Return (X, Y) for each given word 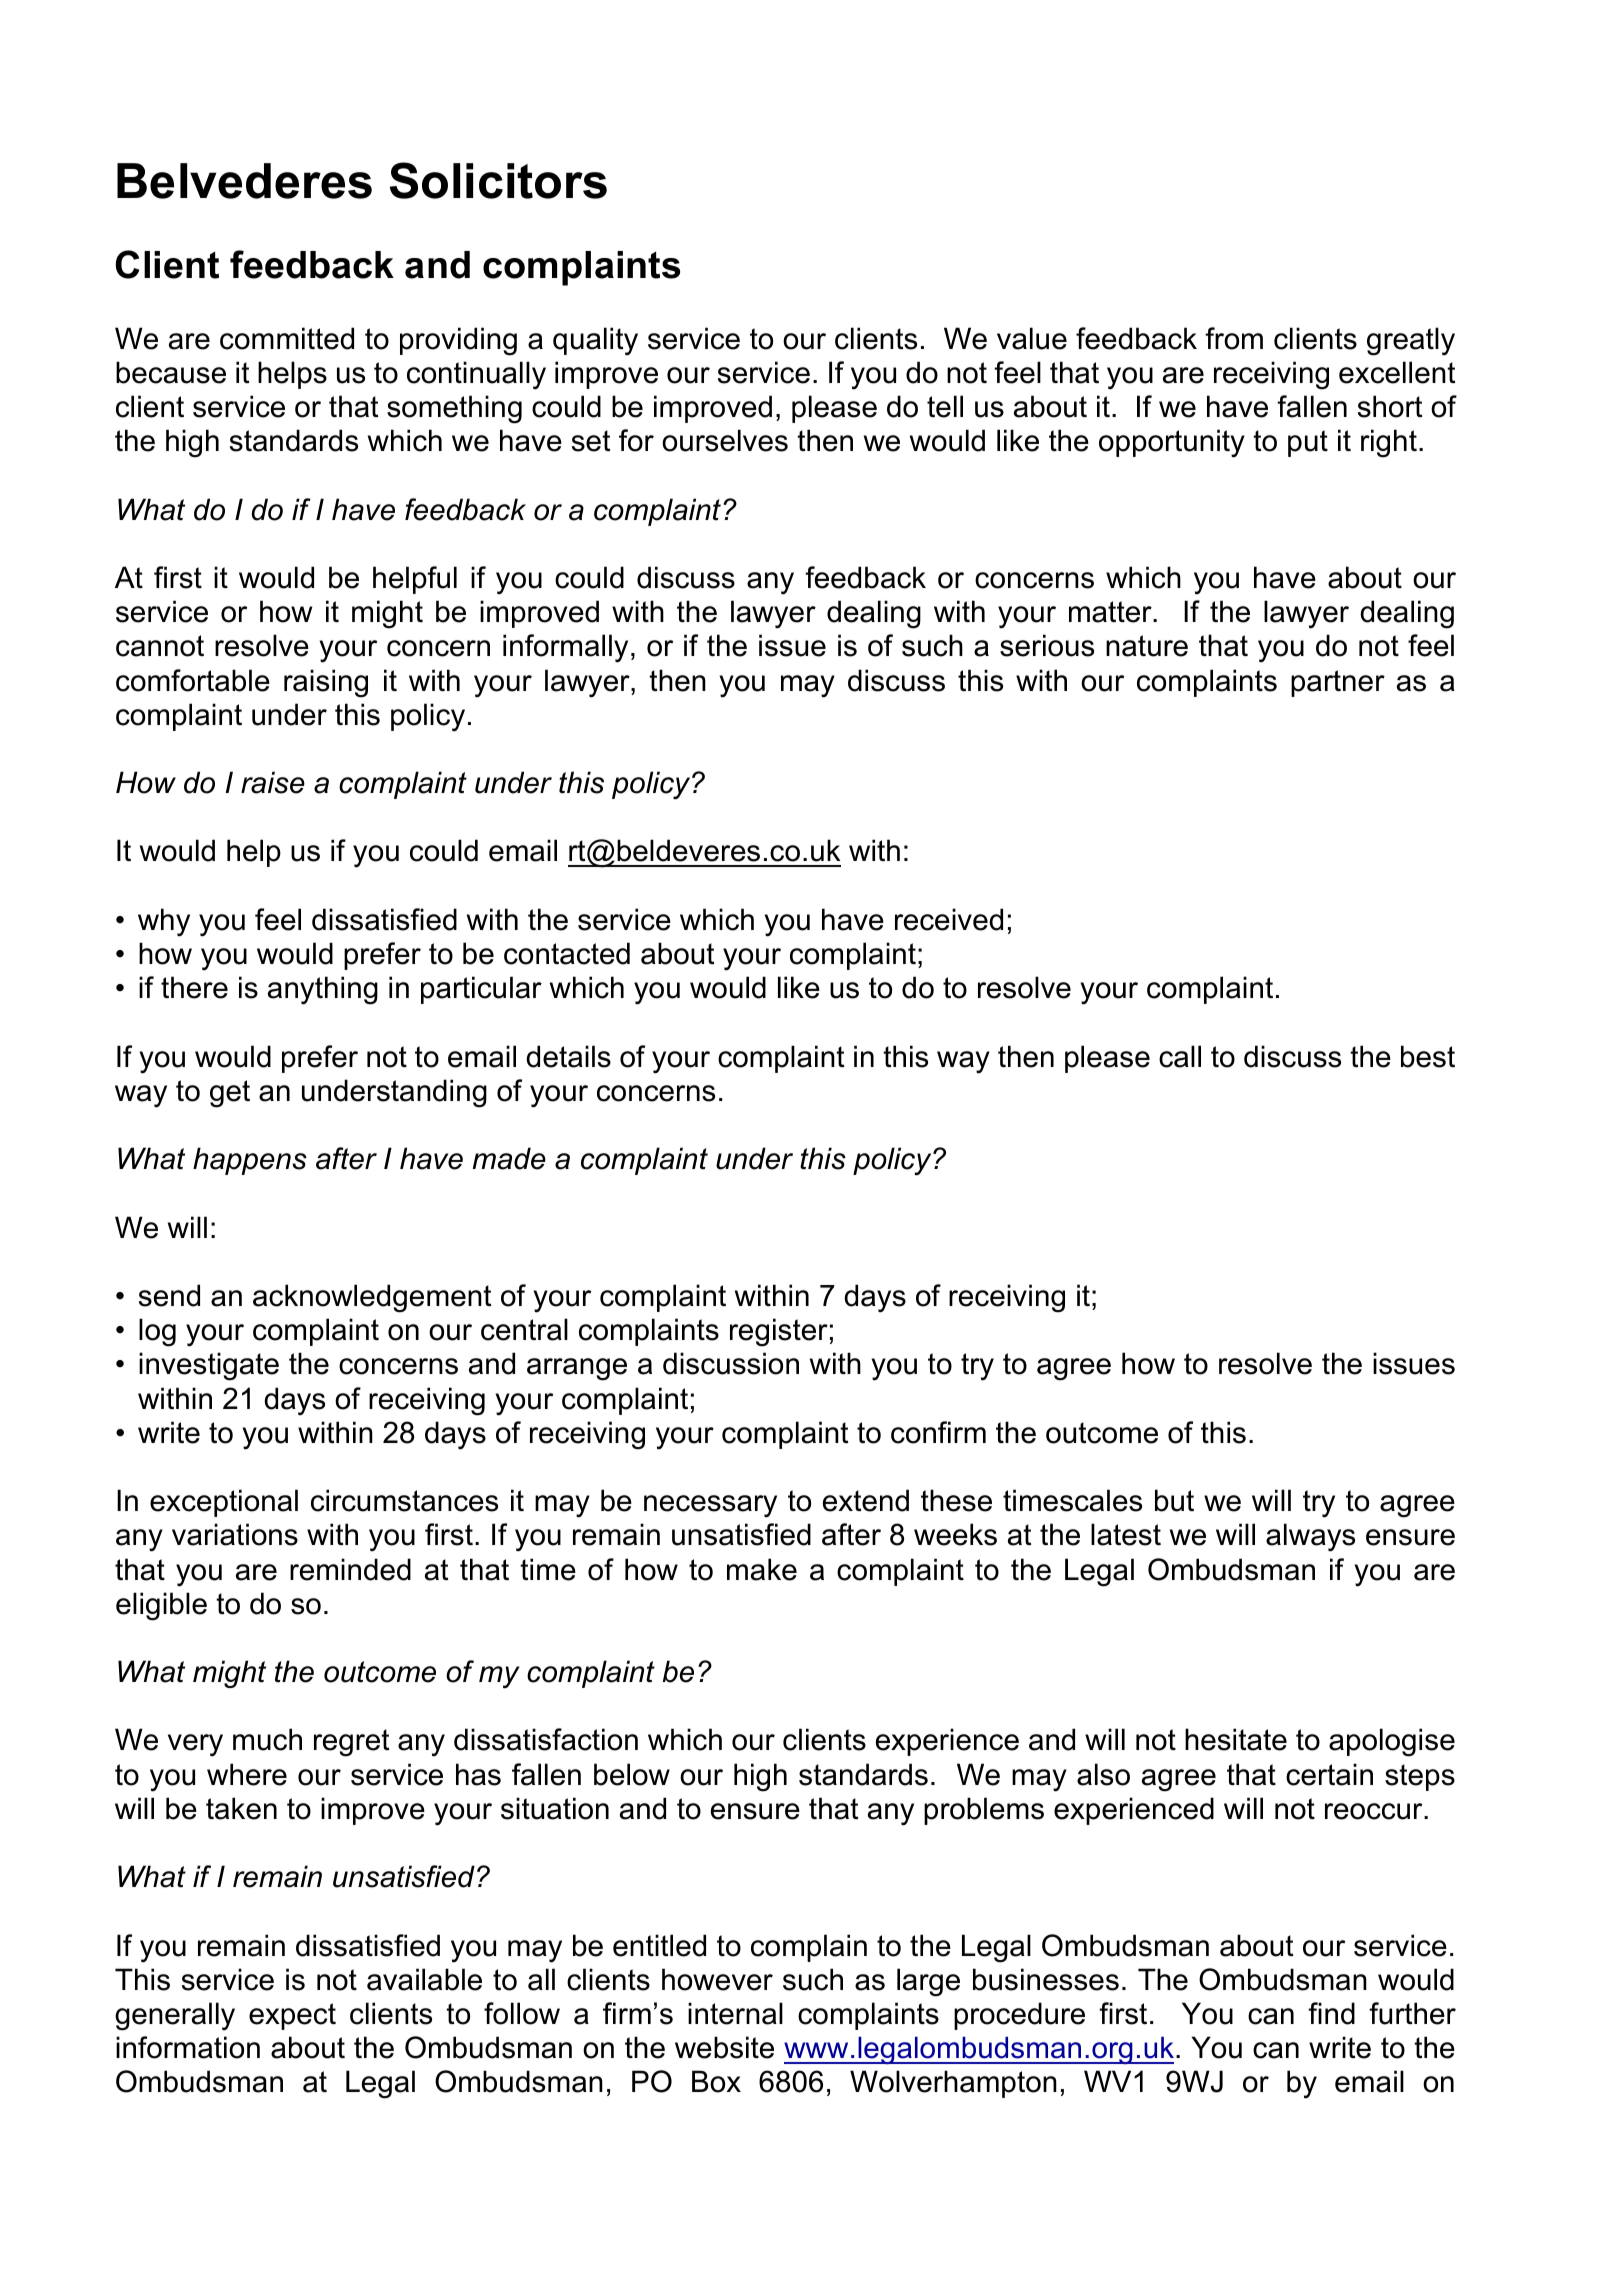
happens (250, 1161)
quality (595, 341)
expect (292, 2016)
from (1234, 338)
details (568, 1056)
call (1180, 1056)
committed (287, 338)
